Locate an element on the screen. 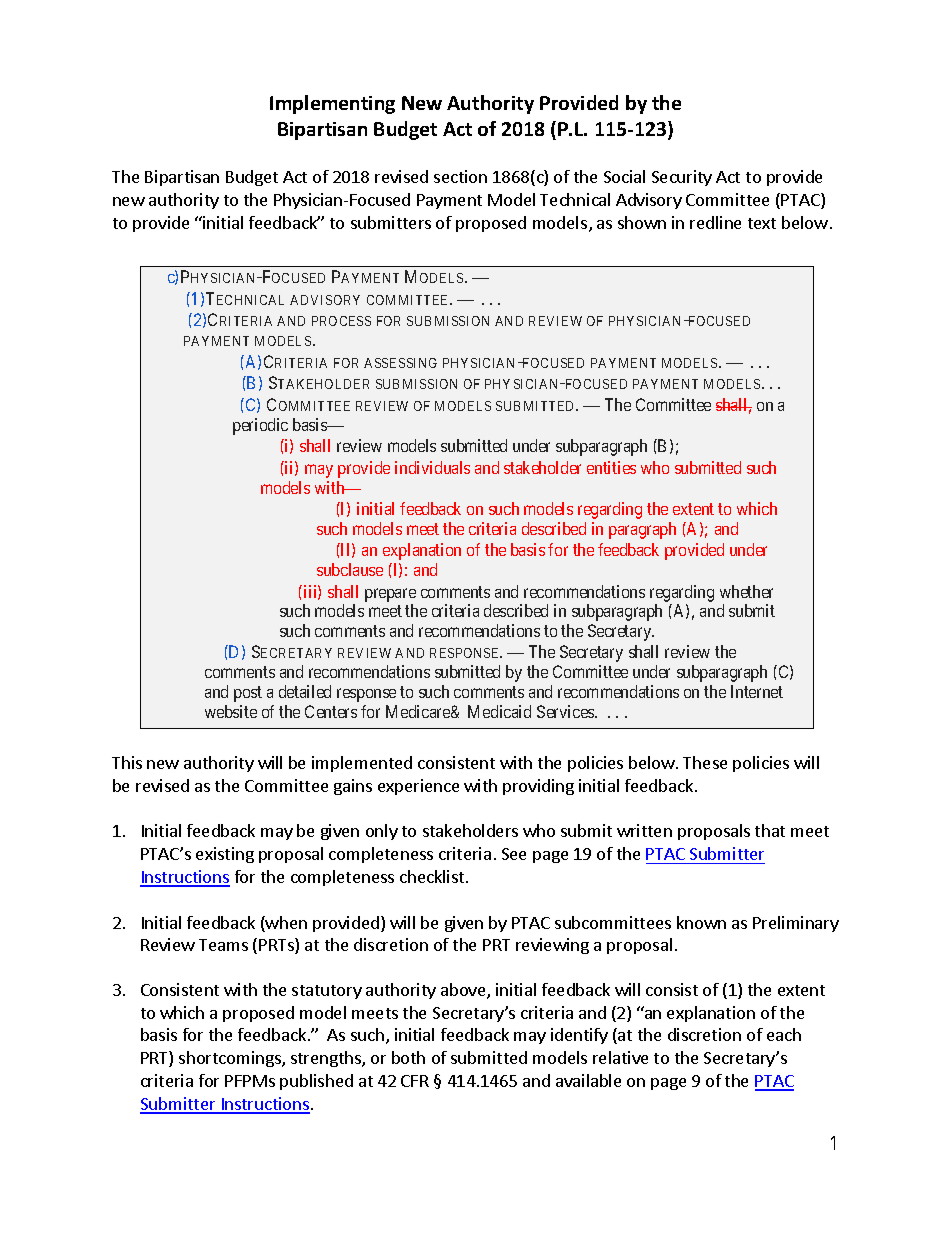 The height and width of the screenshot is (1233, 952). individuals is located at coordinates (432, 467).
